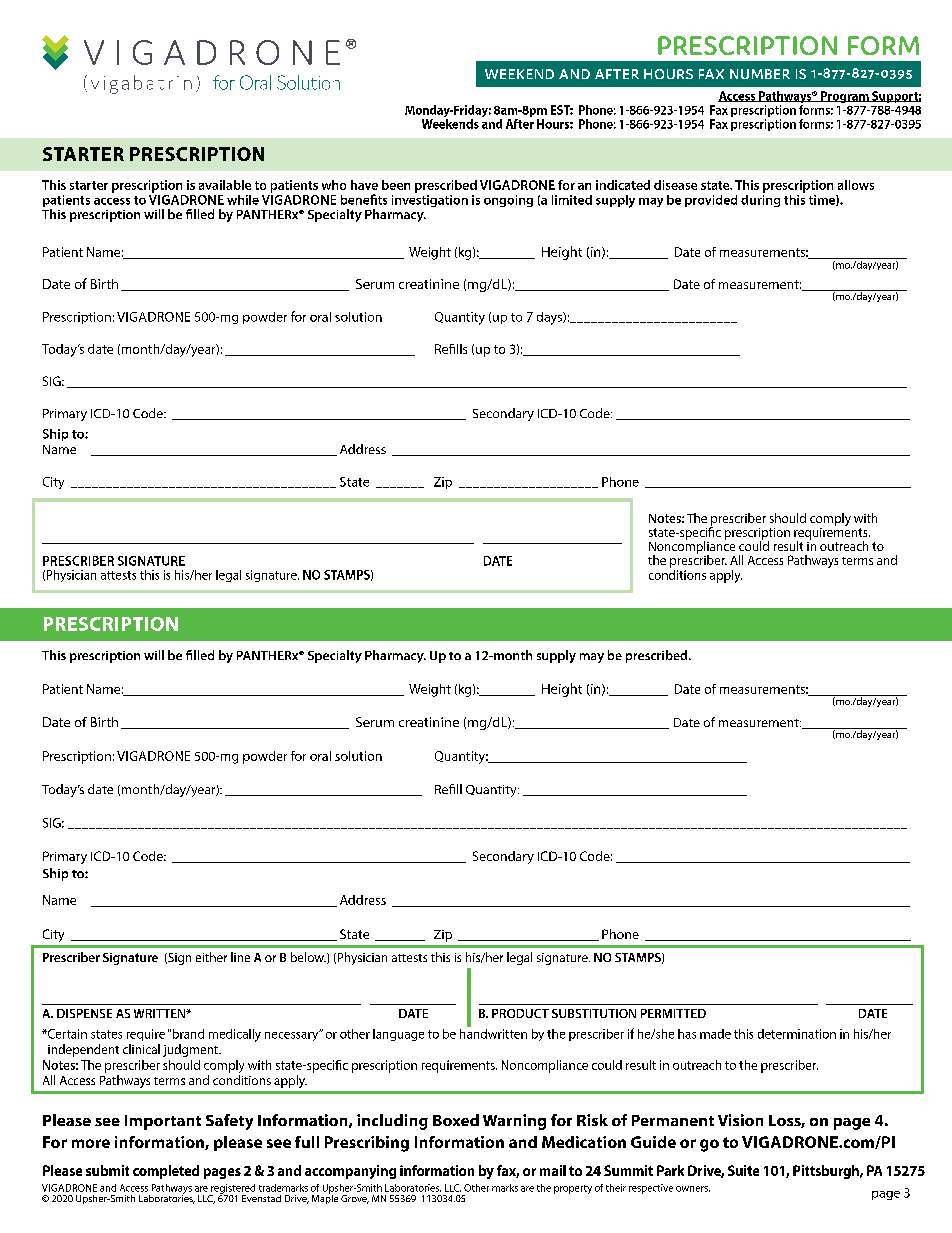 The height and width of the screenshot is (1233, 952). I want to click on available, so click(225, 185).
